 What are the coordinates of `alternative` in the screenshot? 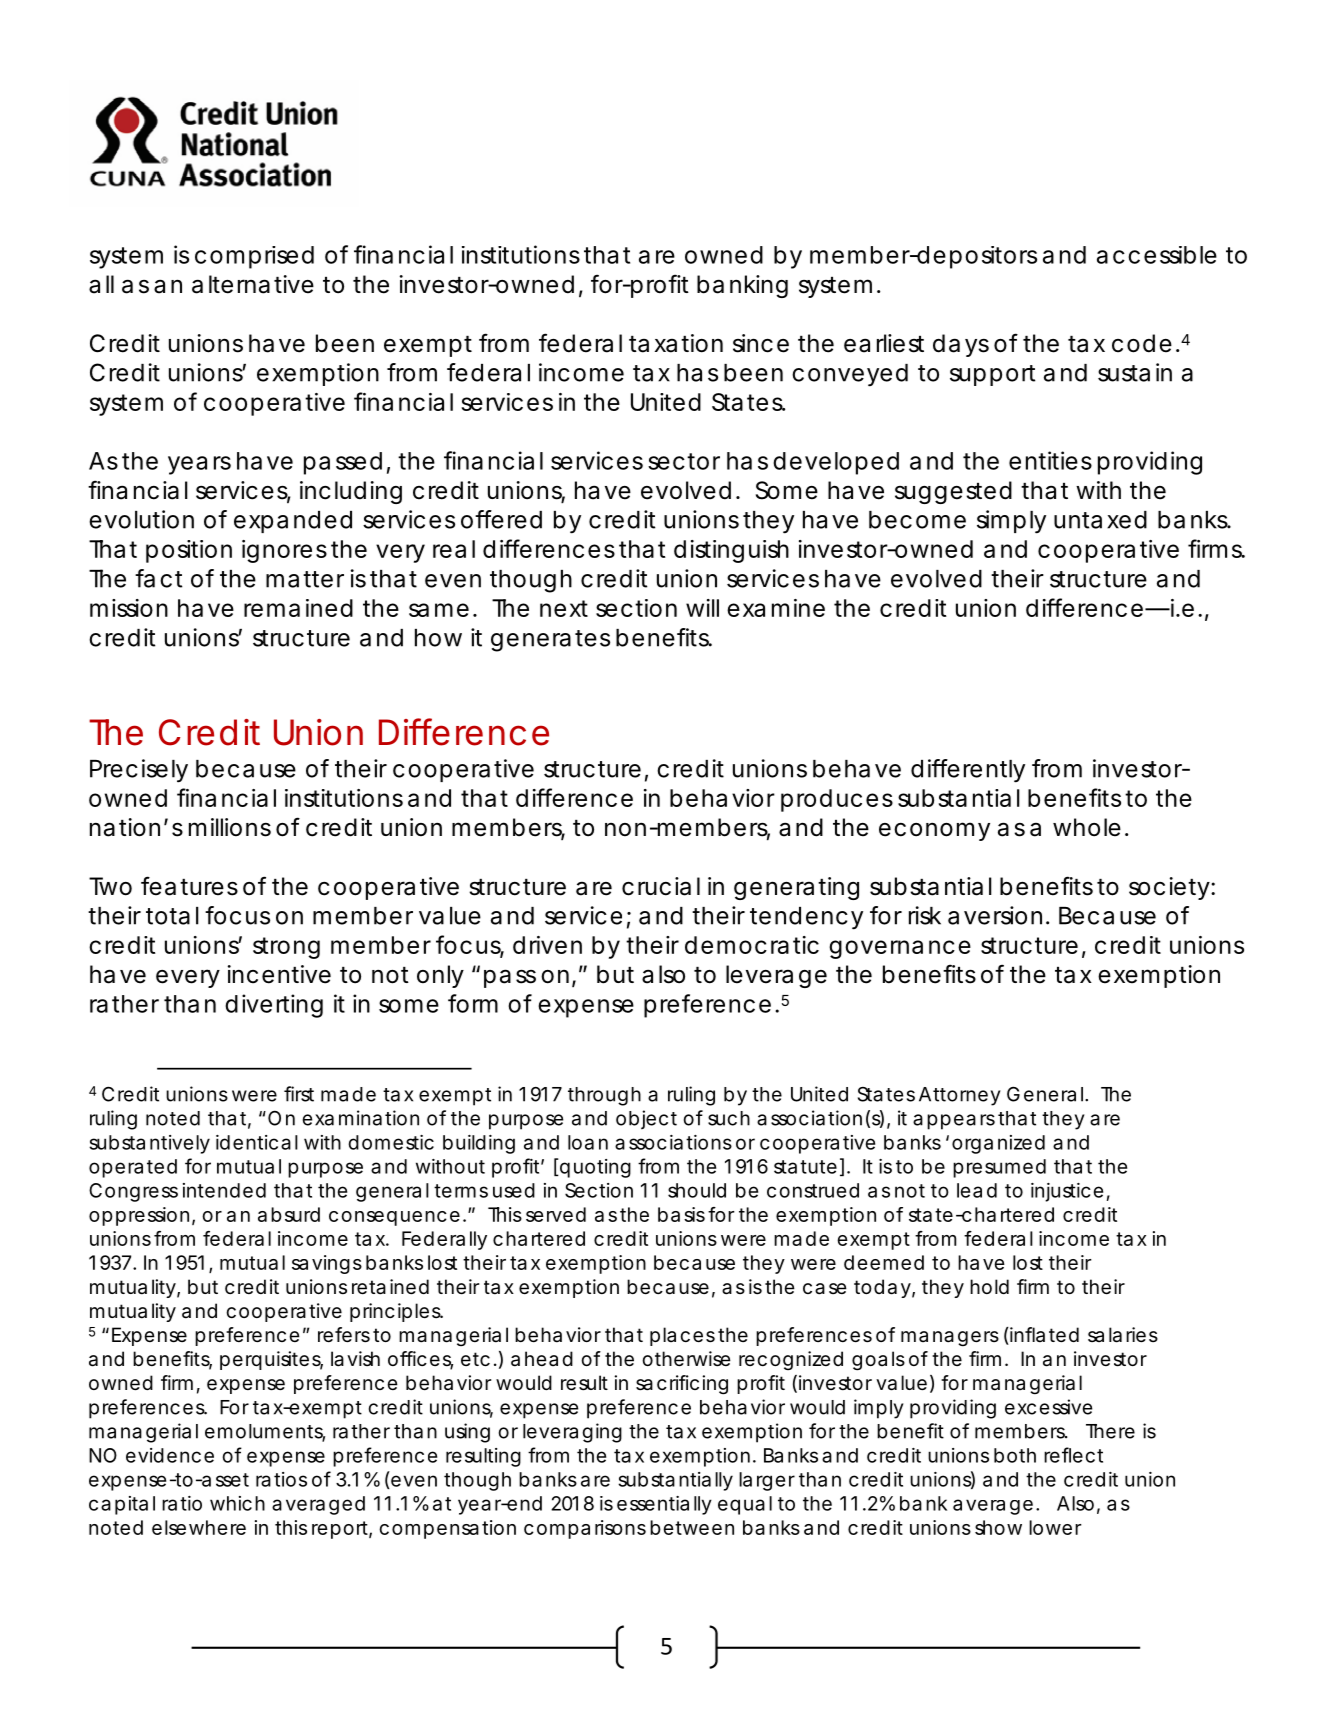 It's located at (253, 284).
